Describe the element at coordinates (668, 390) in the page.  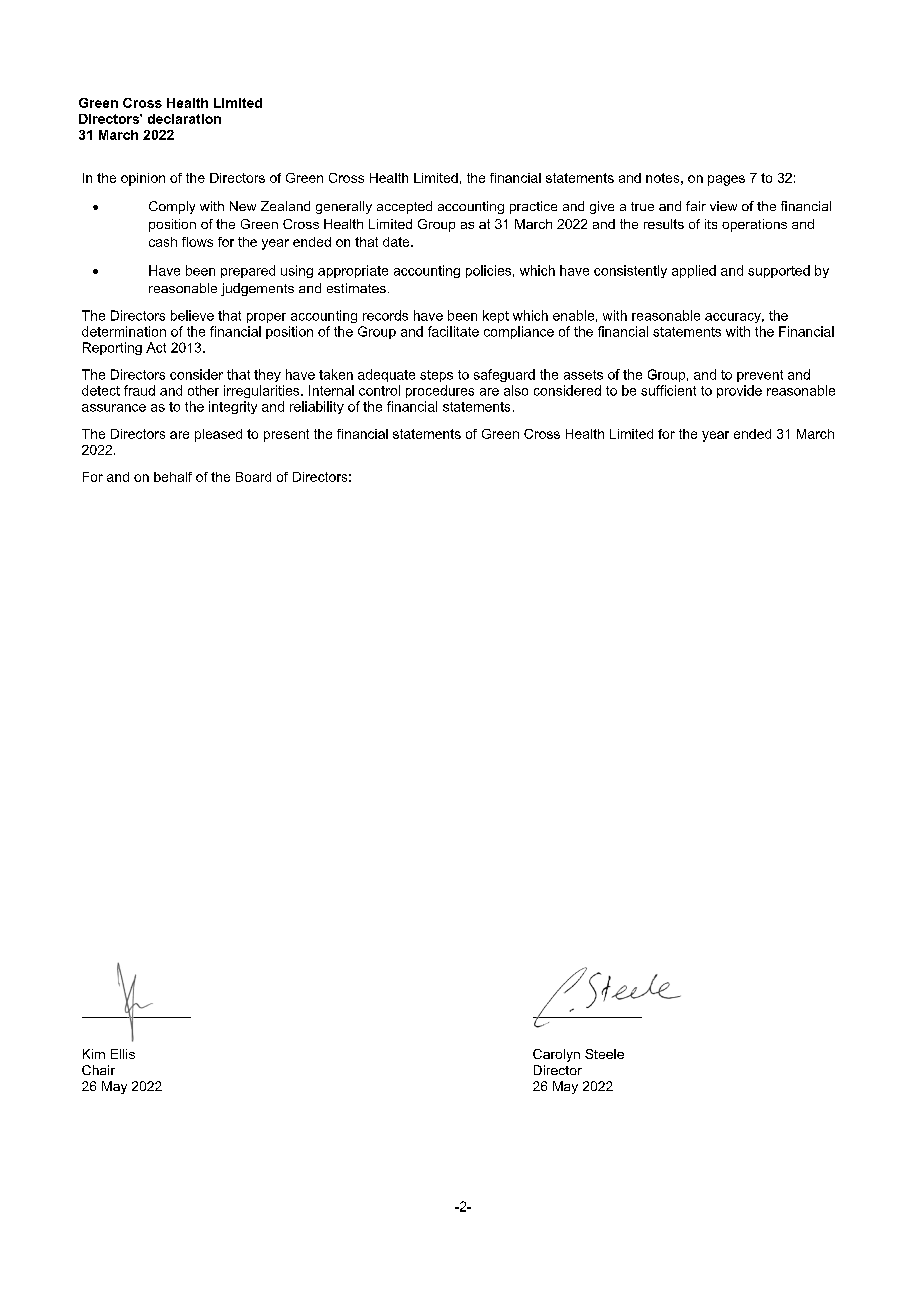
I see `sufficient` at that location.
